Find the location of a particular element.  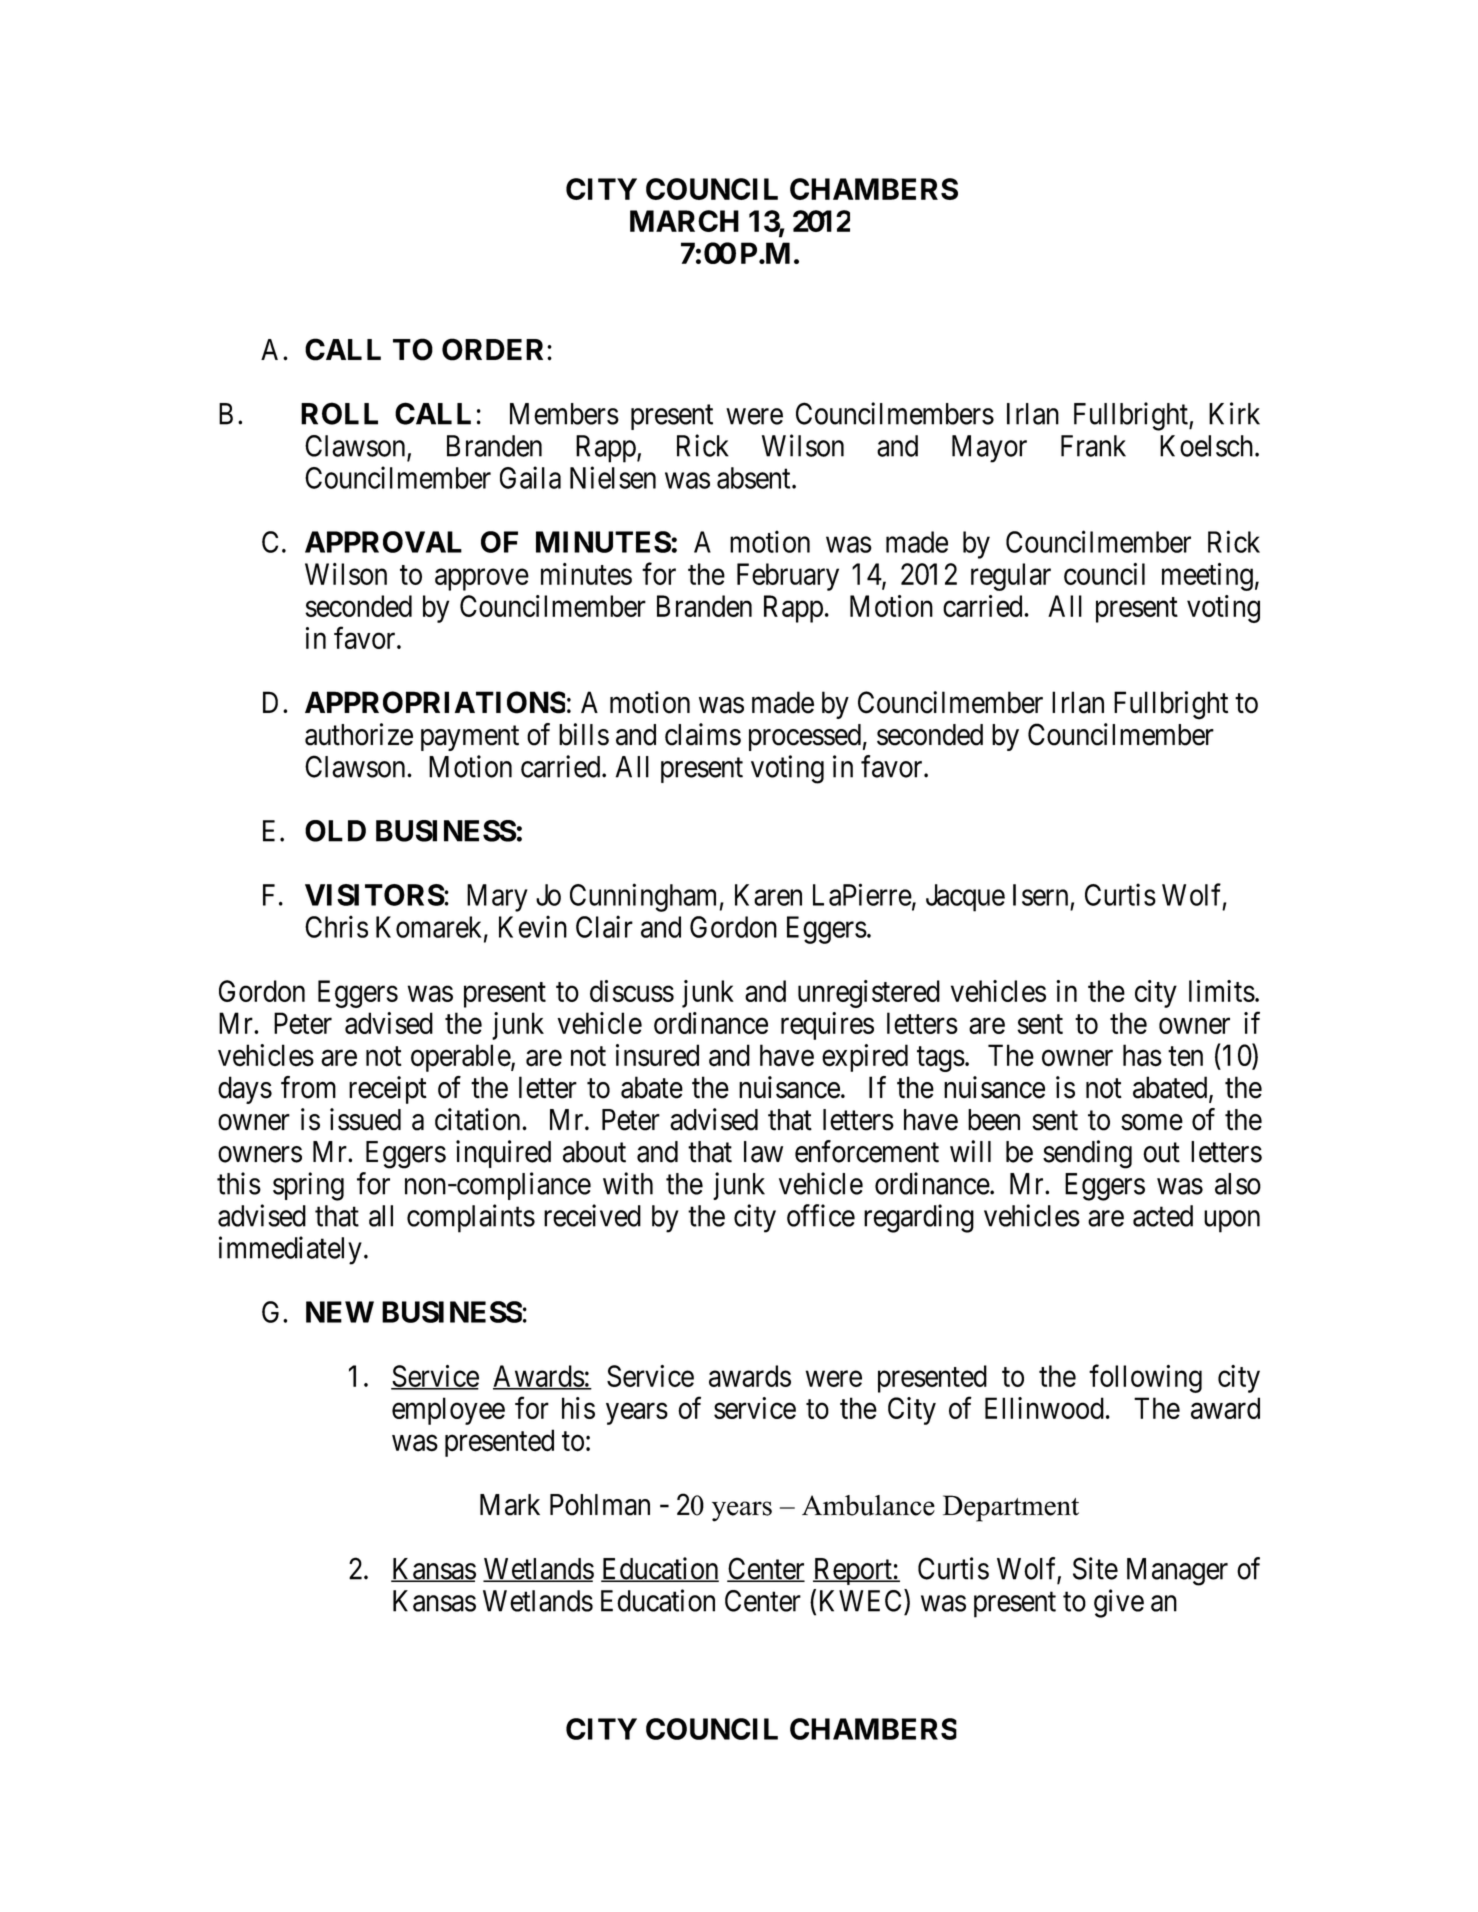

immediately is located at coordinates (290, 1250).
